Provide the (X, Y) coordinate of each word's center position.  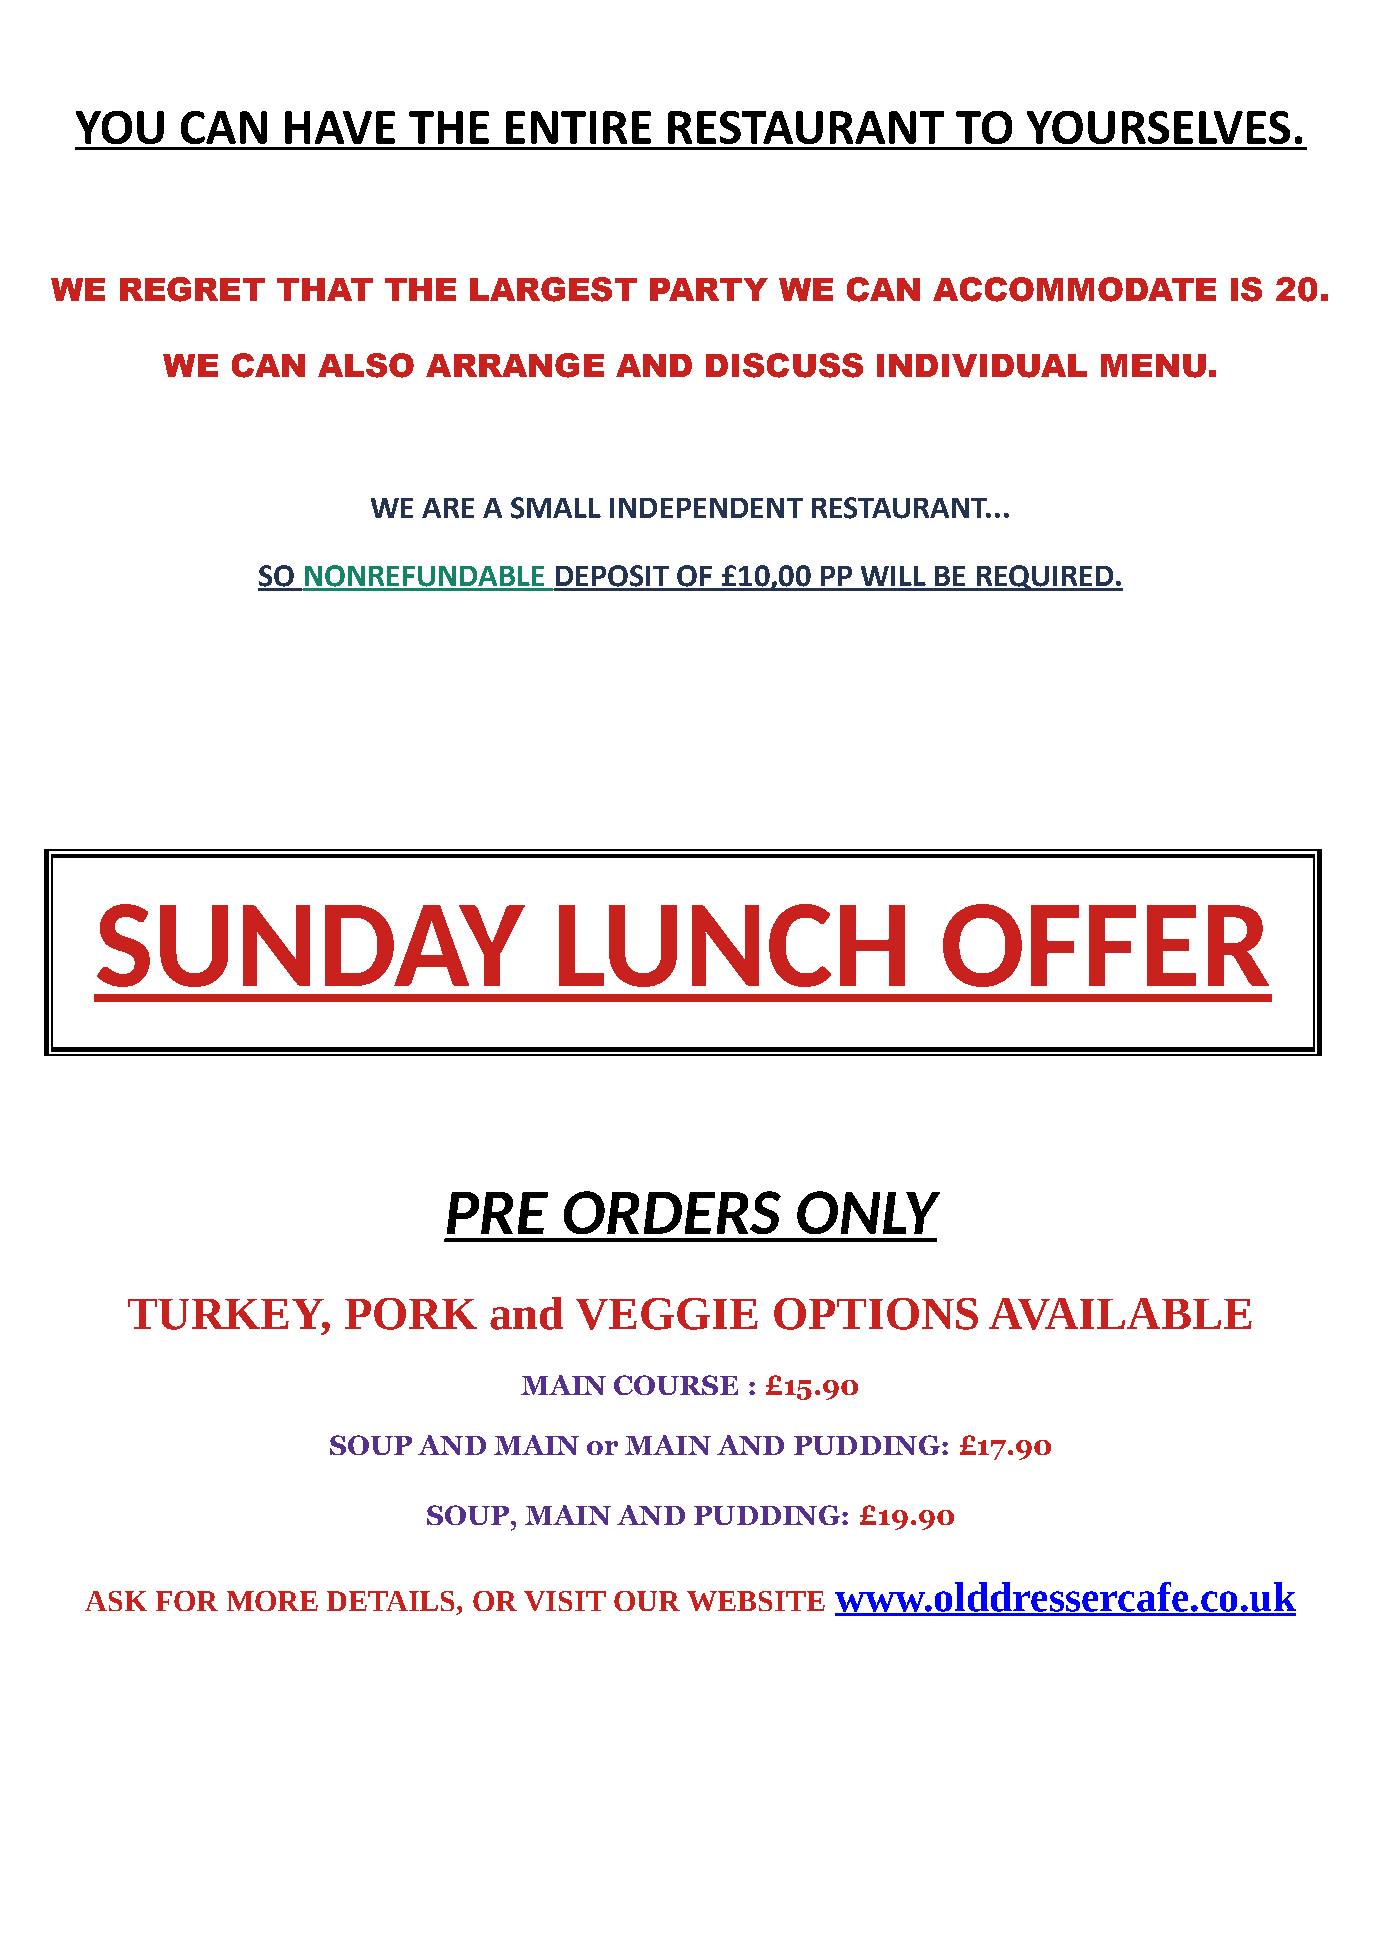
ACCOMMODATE (1074, 289)
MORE (272, 1601)
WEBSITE (756, 1601)
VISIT (565, 1601)
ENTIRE (578, 127)
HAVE (340, 127)
